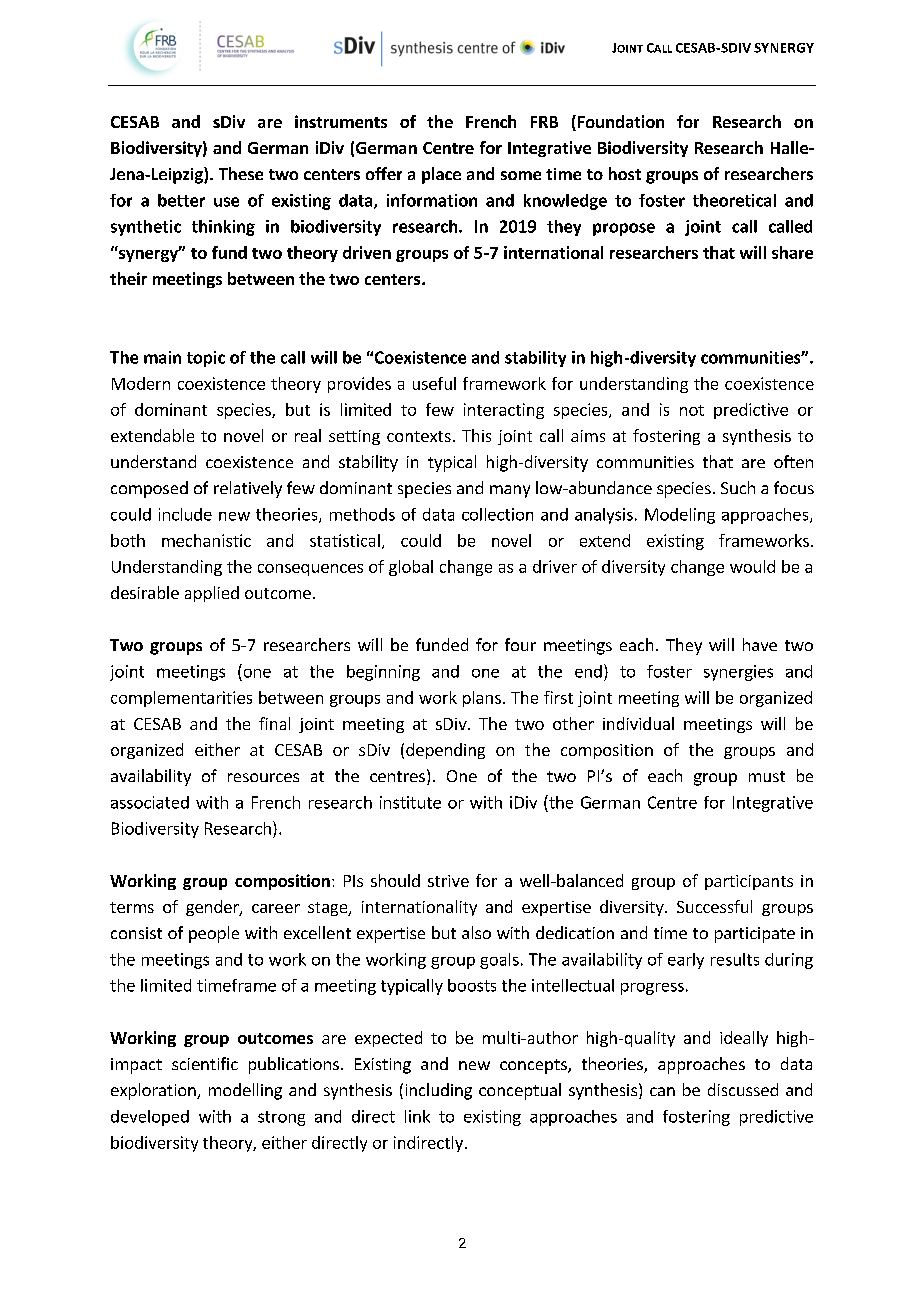  Describe the element at coordinates (734, 200) in the document. I see `theoretical` at that location.
